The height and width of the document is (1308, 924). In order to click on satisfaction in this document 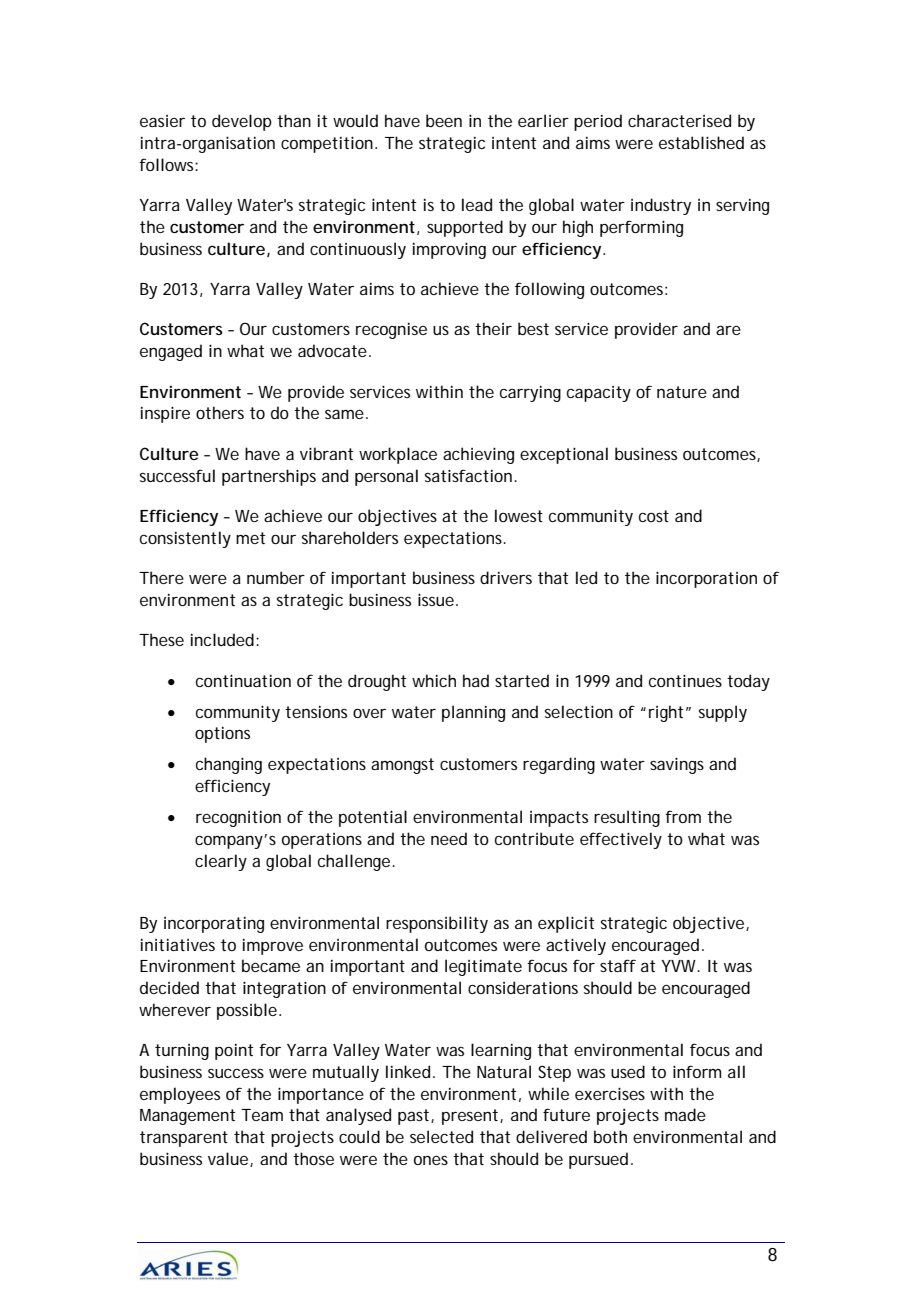, I will do `click(468, 475)`.
